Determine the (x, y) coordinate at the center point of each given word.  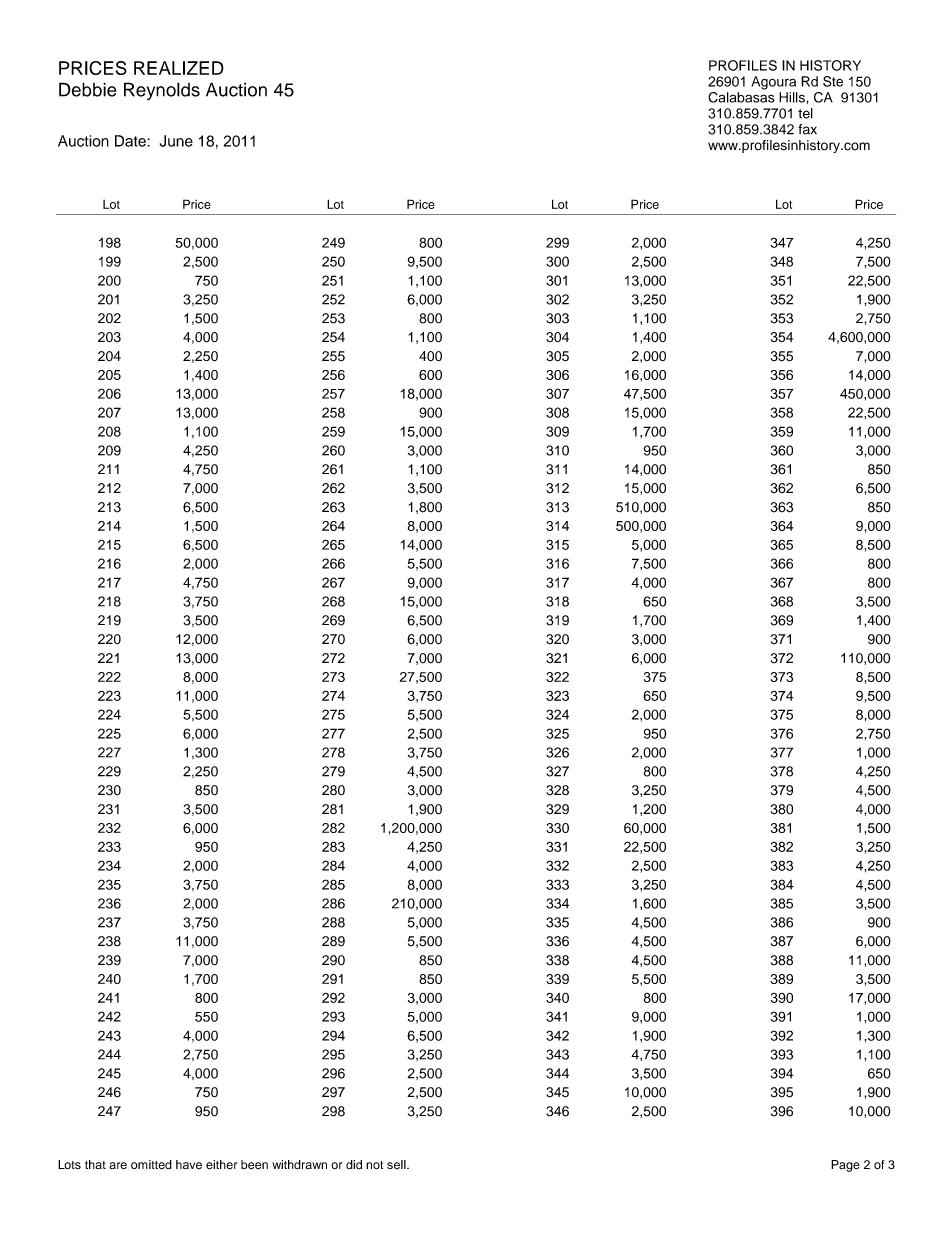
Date (131, 141)
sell (397, 1164)
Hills (793, 97)
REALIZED (179, 68)
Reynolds (162, 91)
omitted (151, 1165)
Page (845, 1166)
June (176, 141)
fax (807, 129)
